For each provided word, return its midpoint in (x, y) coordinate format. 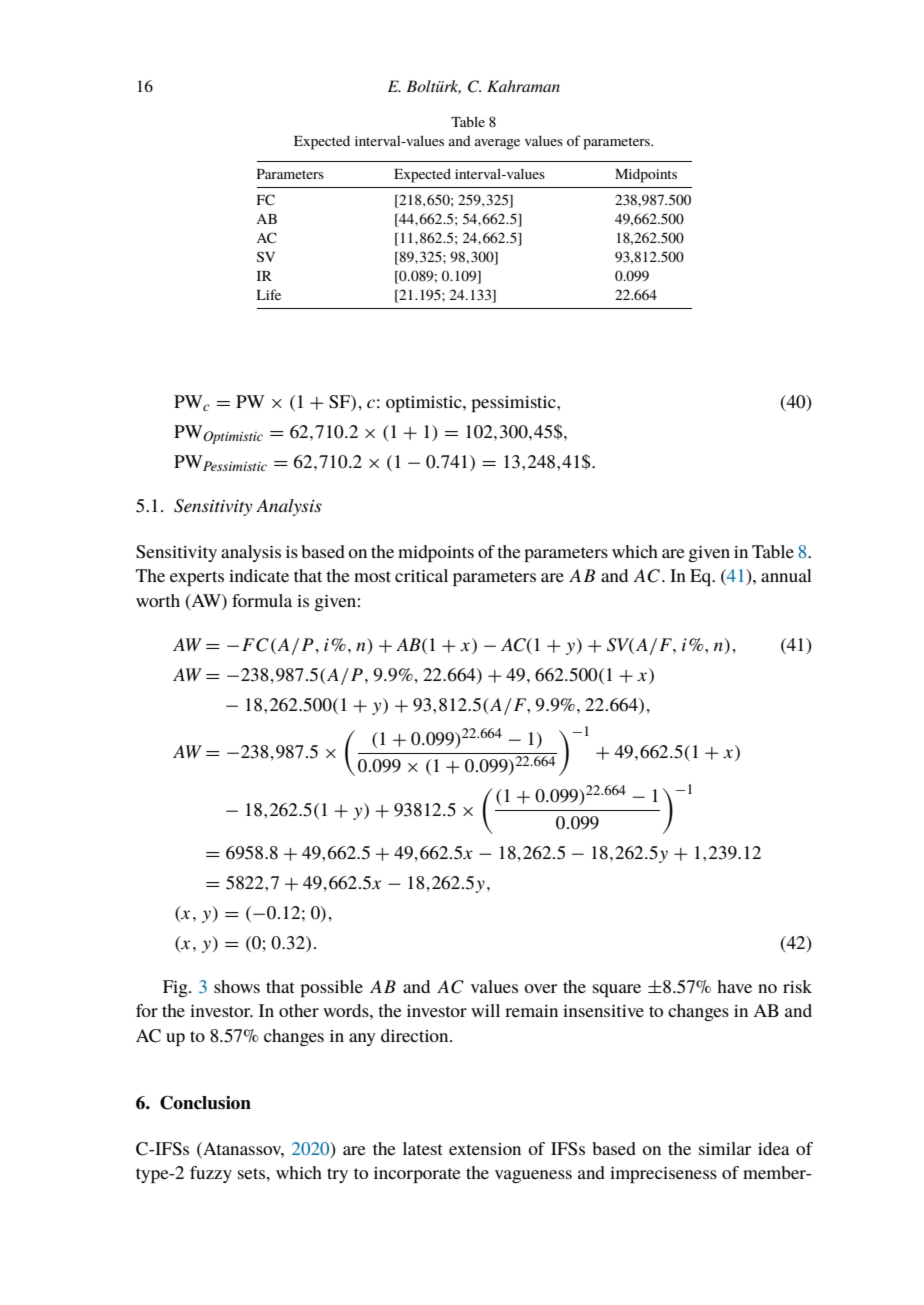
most (372, 576)
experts (197, 578)
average (497, 144)
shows (237, 986)
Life (269, 294)
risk (797, 986)
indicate (259, 575)
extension (485, 1149)
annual (786, 575)
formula (262, 600)
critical (421, 575)
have (734, 986)
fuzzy (211, 1174)
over (540, 988)
